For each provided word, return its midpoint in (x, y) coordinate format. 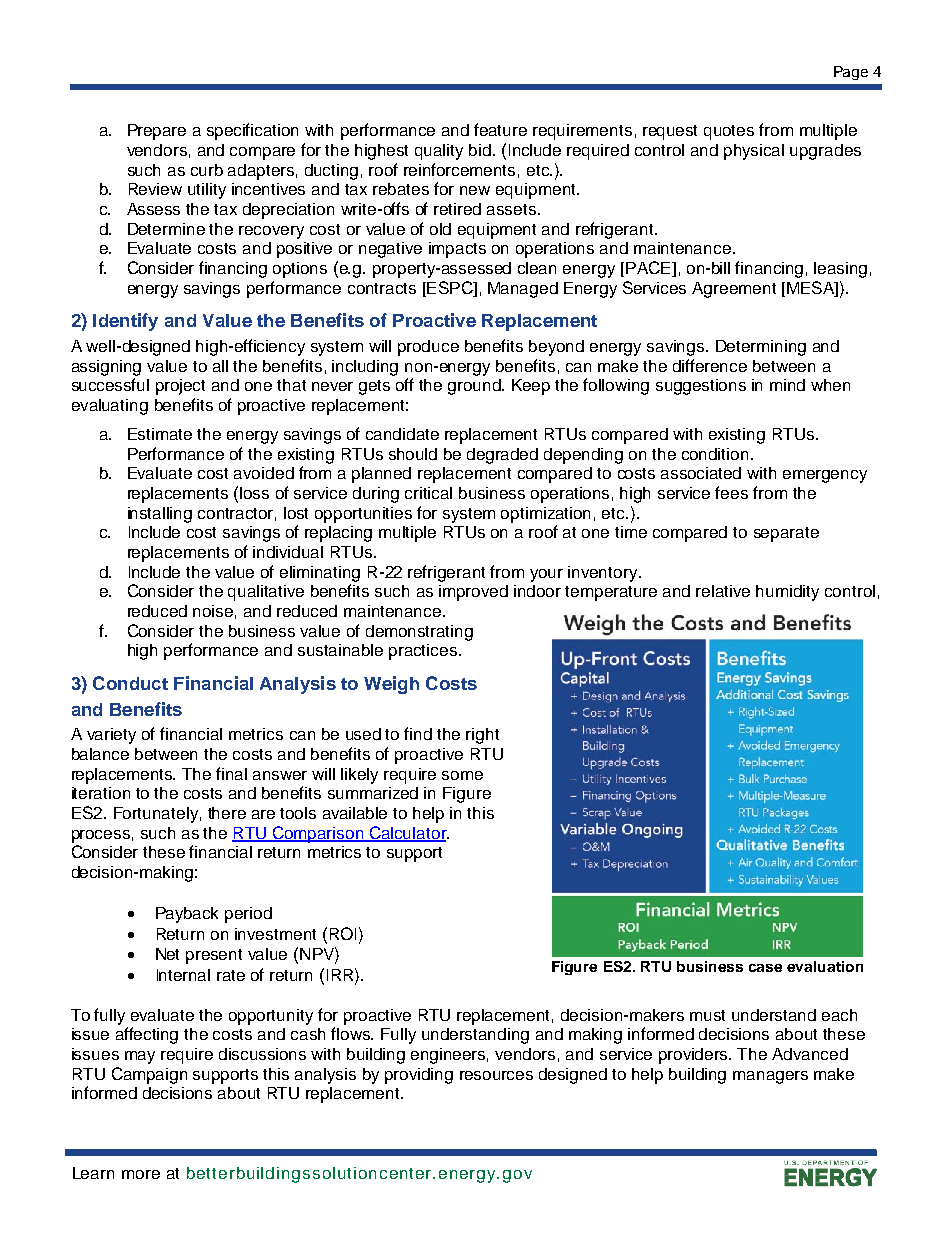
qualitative (266, 593)
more (141, 1174)
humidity (787, 593)
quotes (729, 132)
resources (496, 1075)
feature (500, 129)
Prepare (157, 132)
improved (473, 593)
